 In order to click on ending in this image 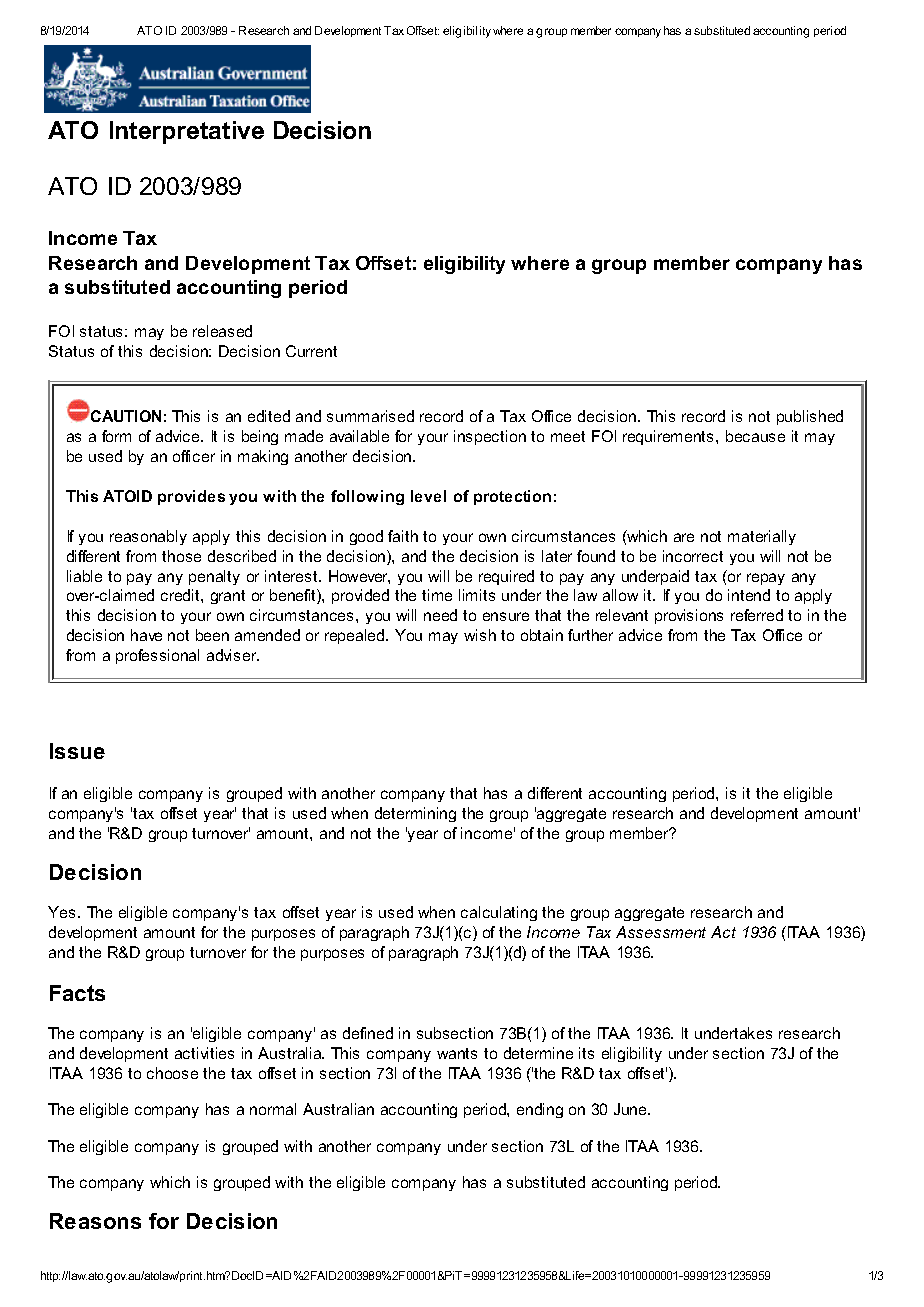, I will do `click(540, 1110)`.
